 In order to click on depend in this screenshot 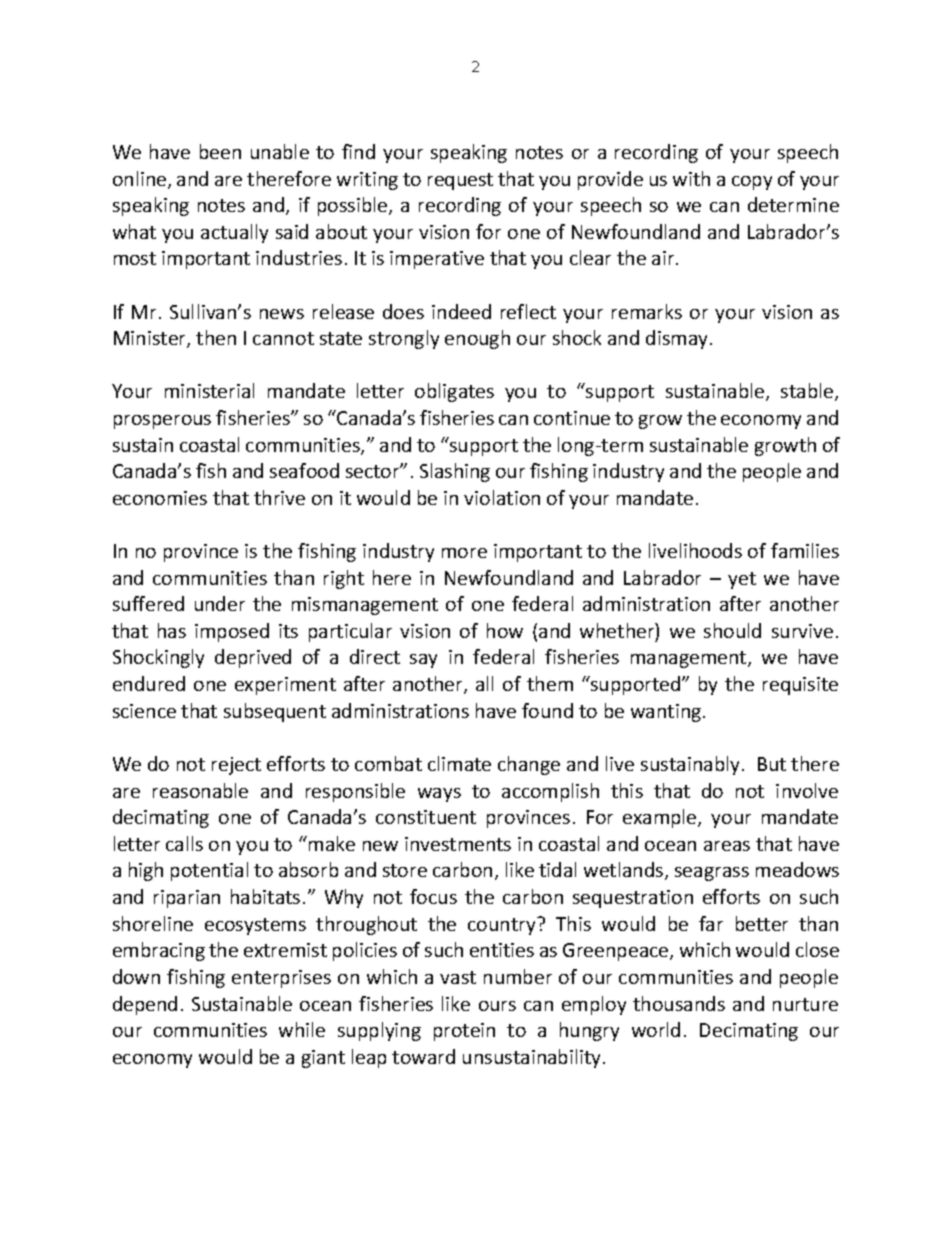, I will do `click(145, 1005)`.
